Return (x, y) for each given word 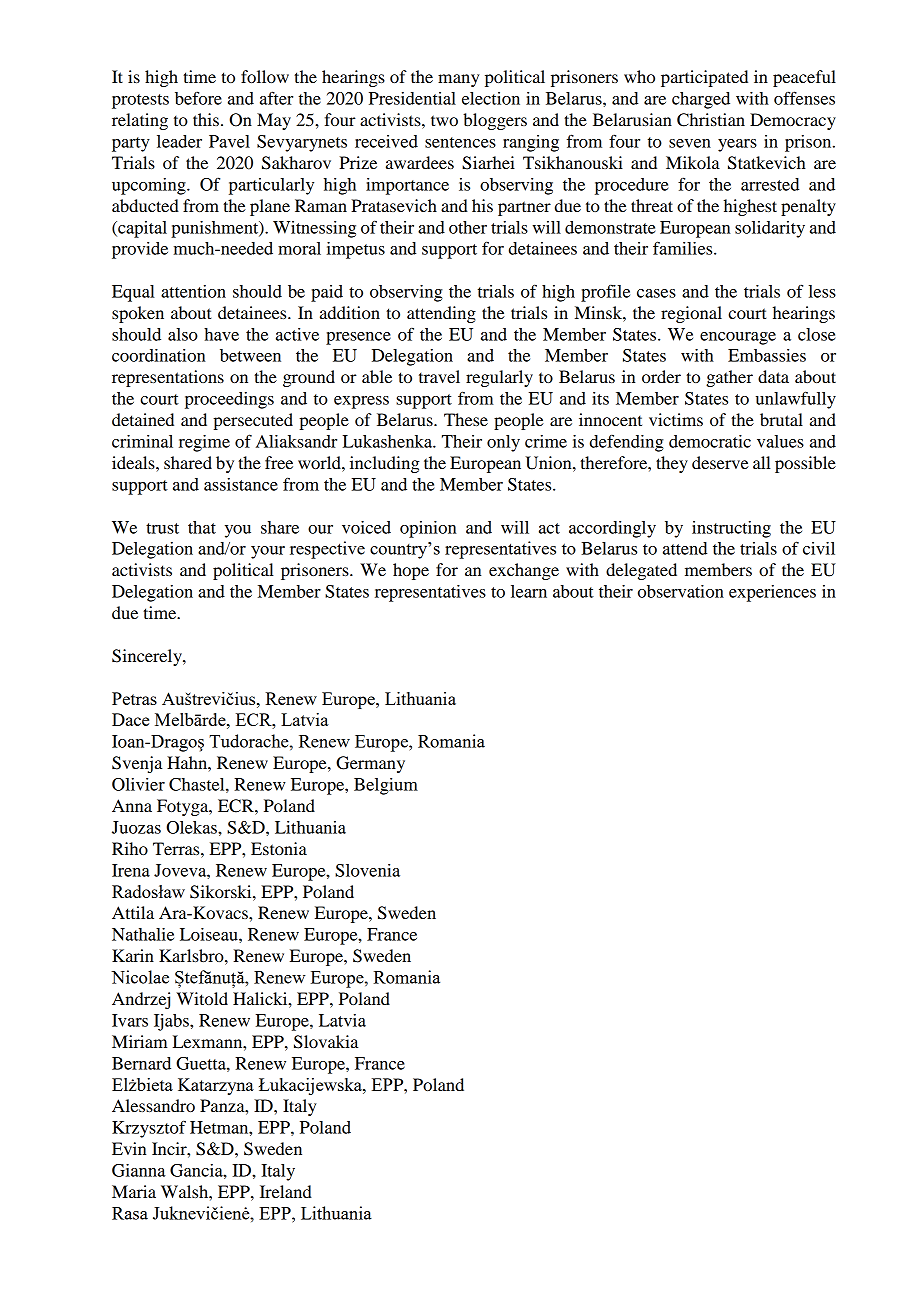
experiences (772, 593)
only (503, 443)
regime (204, 443)
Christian (711, 120)
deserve (720, 462)
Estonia (279, 848)
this (206, 119)
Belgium (386, 786)
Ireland (286, 1191)
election (491, 98)
